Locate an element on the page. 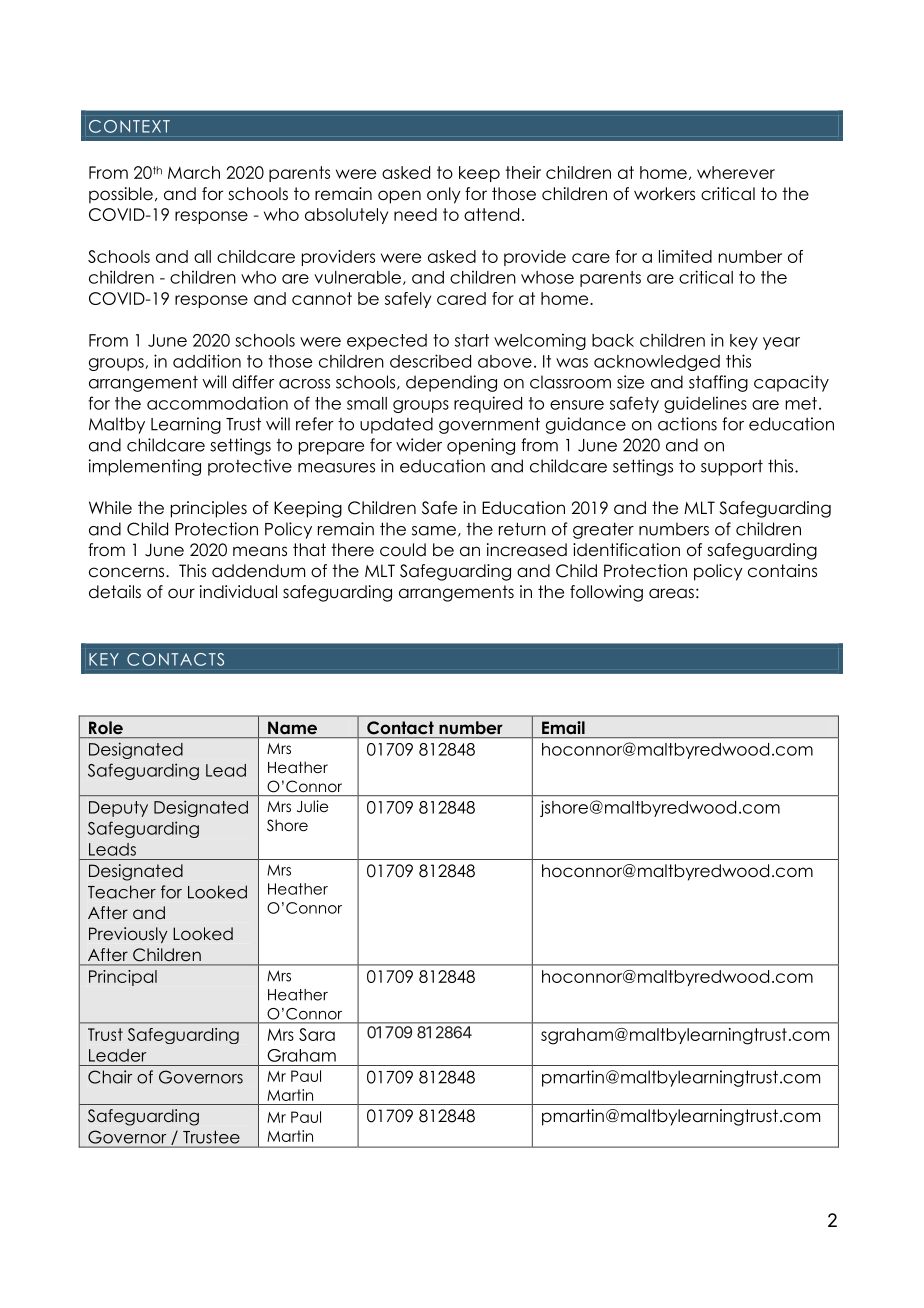  only is located at coordinates (444, 195).
